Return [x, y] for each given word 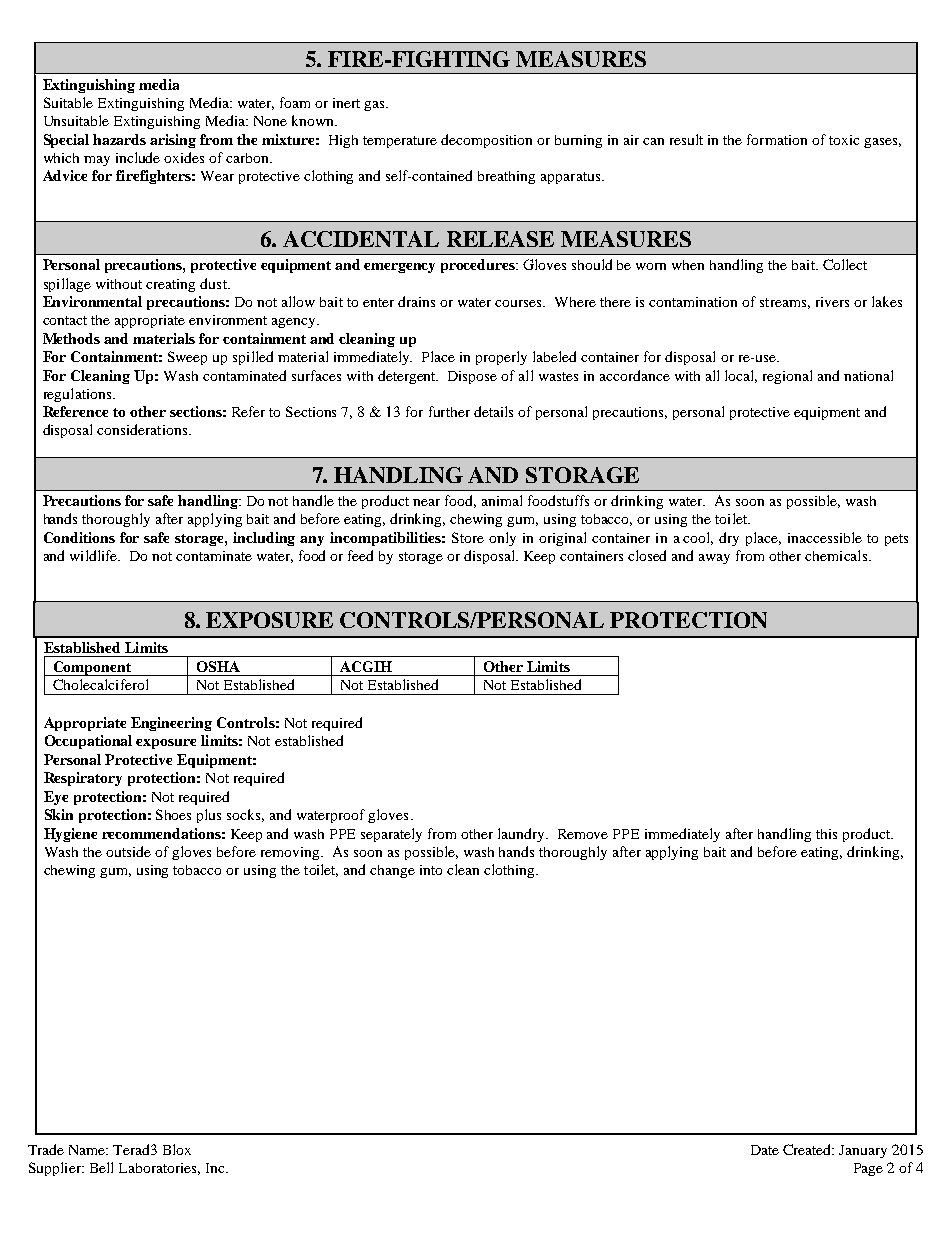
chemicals [837, 555]
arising [173, 141]
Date [765, 1150]
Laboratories [159, 1169]
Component [92, 668]
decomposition [486, 141]
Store [468, 537]
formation [777, 139]
